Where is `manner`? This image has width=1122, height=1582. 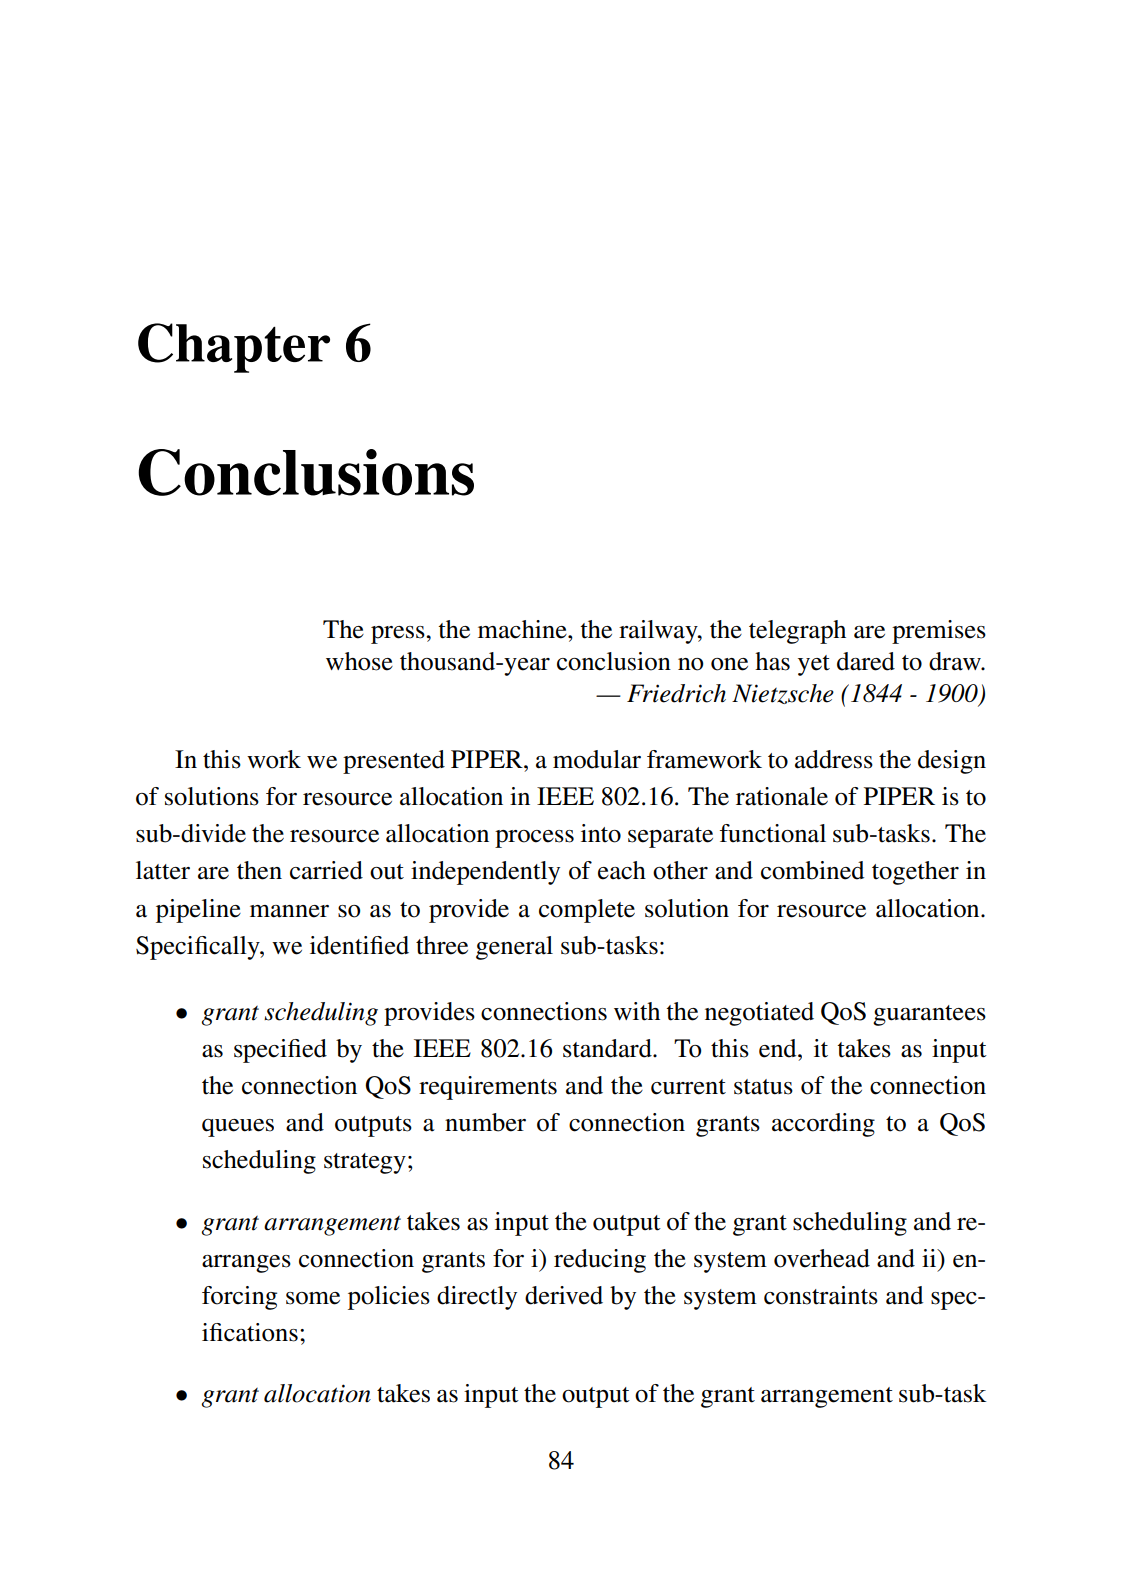
manner is located at coordinates (289, 911).
